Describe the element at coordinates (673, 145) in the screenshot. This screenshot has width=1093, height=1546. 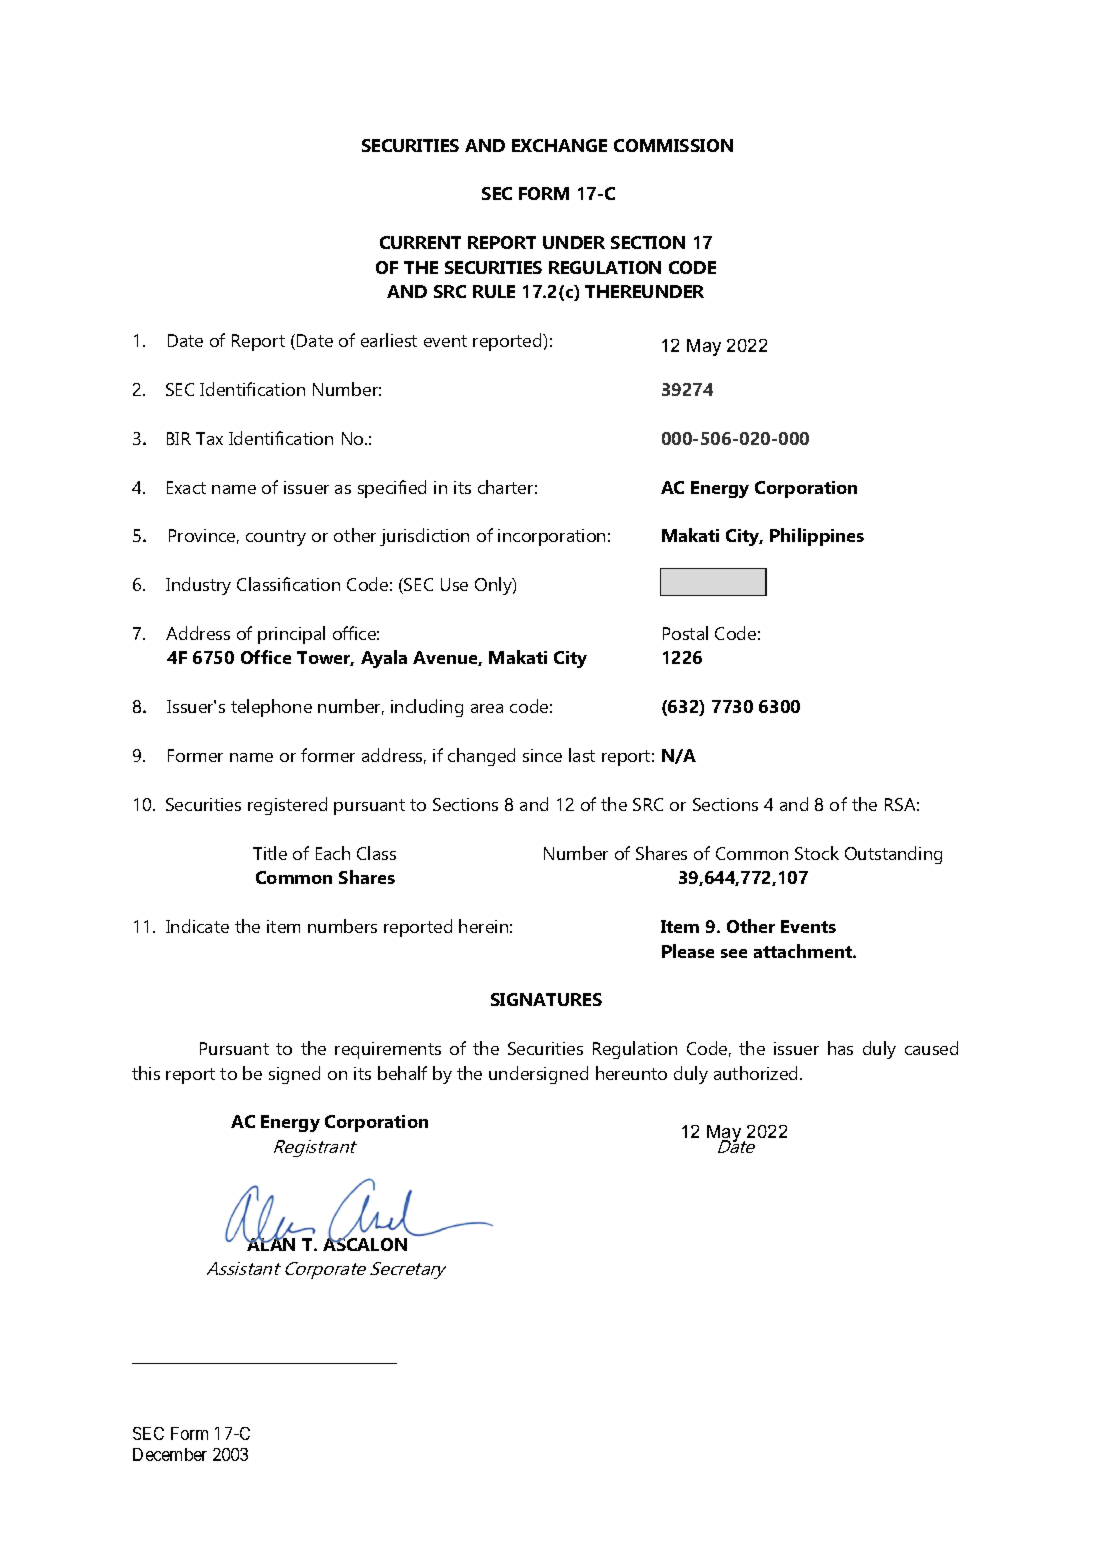
I see `COMMISSION` at that location.
